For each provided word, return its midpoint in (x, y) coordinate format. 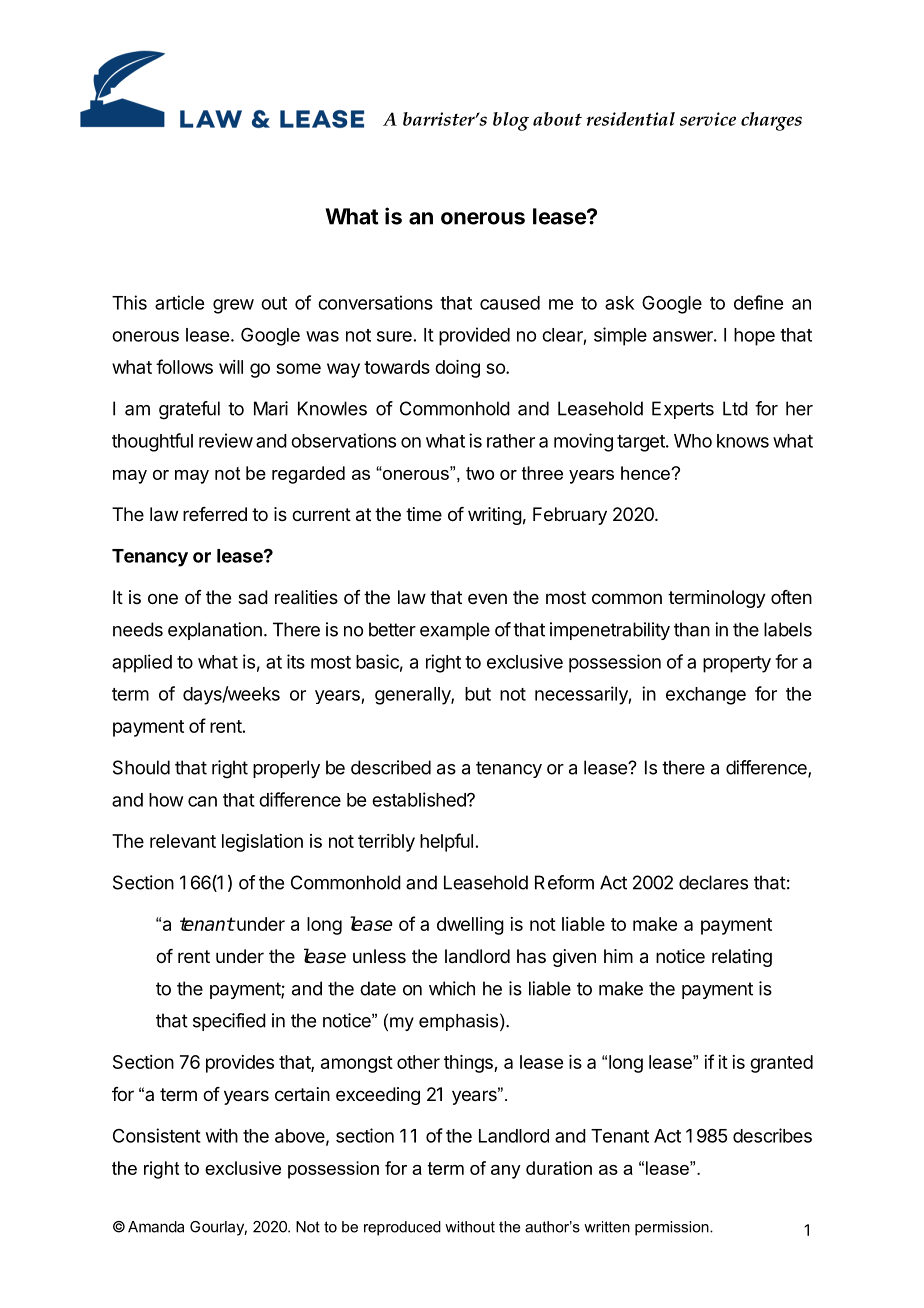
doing (457, 369)
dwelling (470, 926)
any (506, 1172)
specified (229, 1022)
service (708, 119)
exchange (706, 696)
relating (742, 958)
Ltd (735, 408)
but (478, 694)
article (179, 302)
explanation (215, 631)
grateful (189, 410)
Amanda (156, 1227)
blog (511, 121)
